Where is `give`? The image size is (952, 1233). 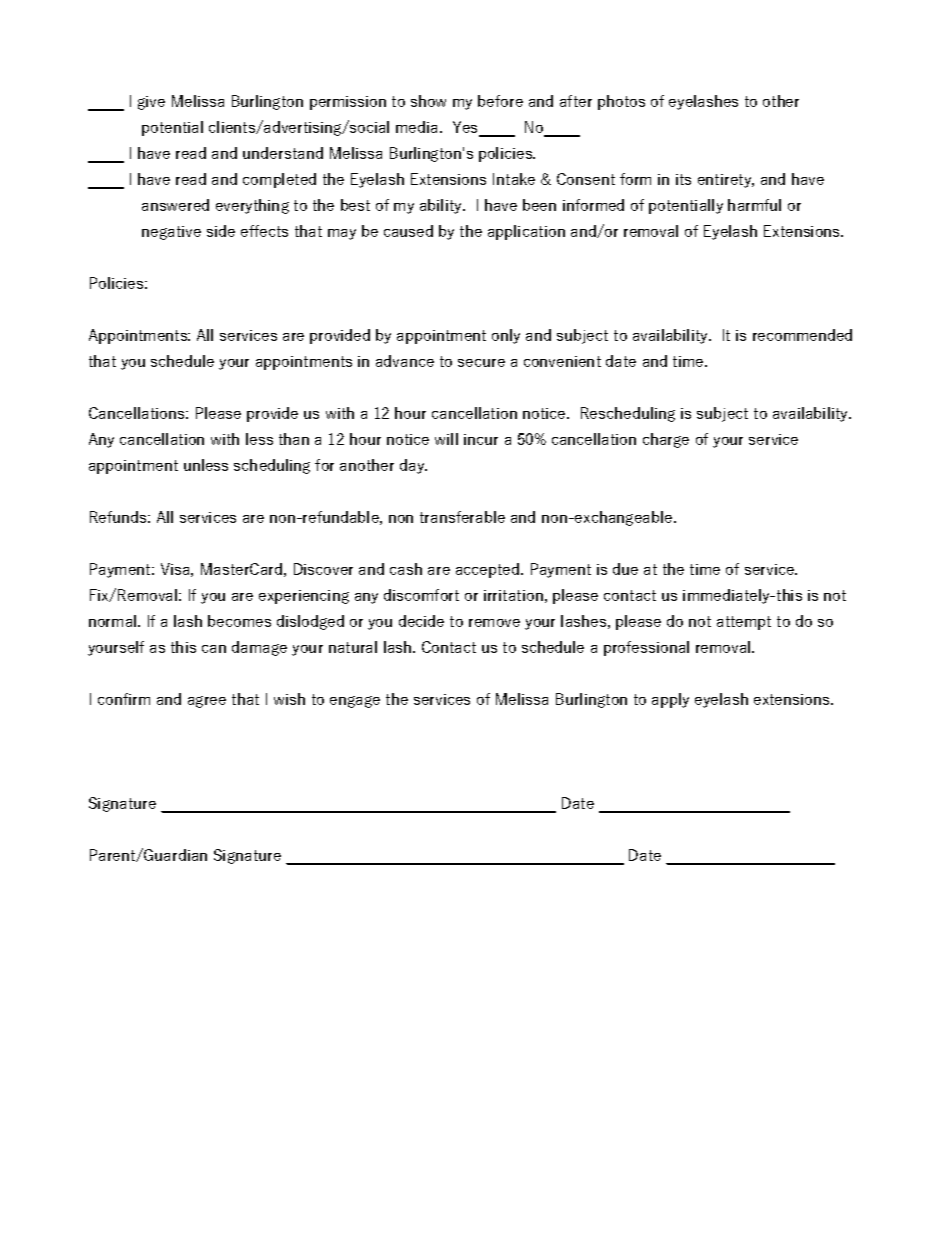
give is located at coordinates (151, 103).
